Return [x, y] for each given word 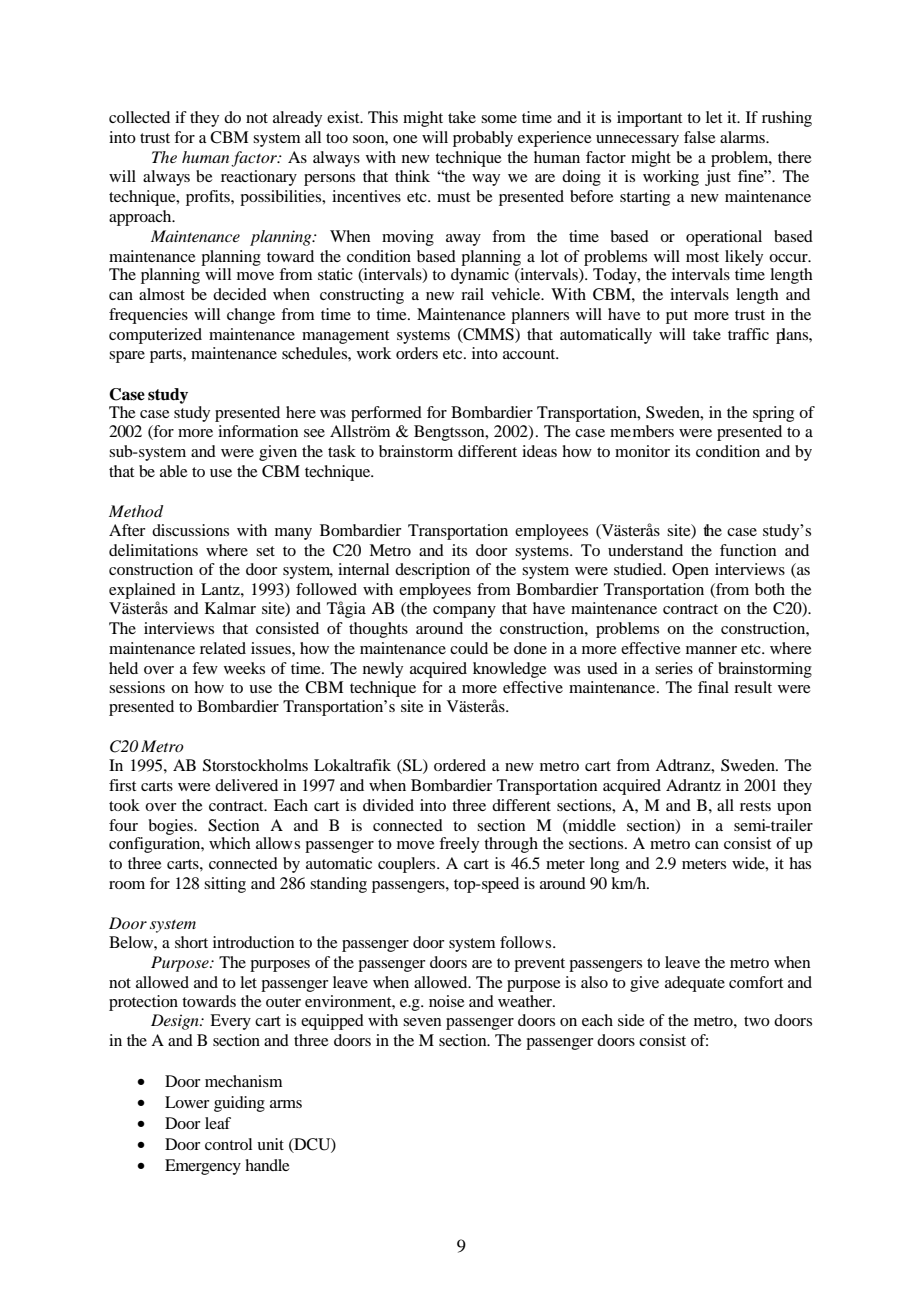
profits [209, 198]
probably [483, 139]
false [700, 137]
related [223, 648]
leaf [218, 1123]
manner [711, 650]
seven [422, 1022]
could [469, 648]
